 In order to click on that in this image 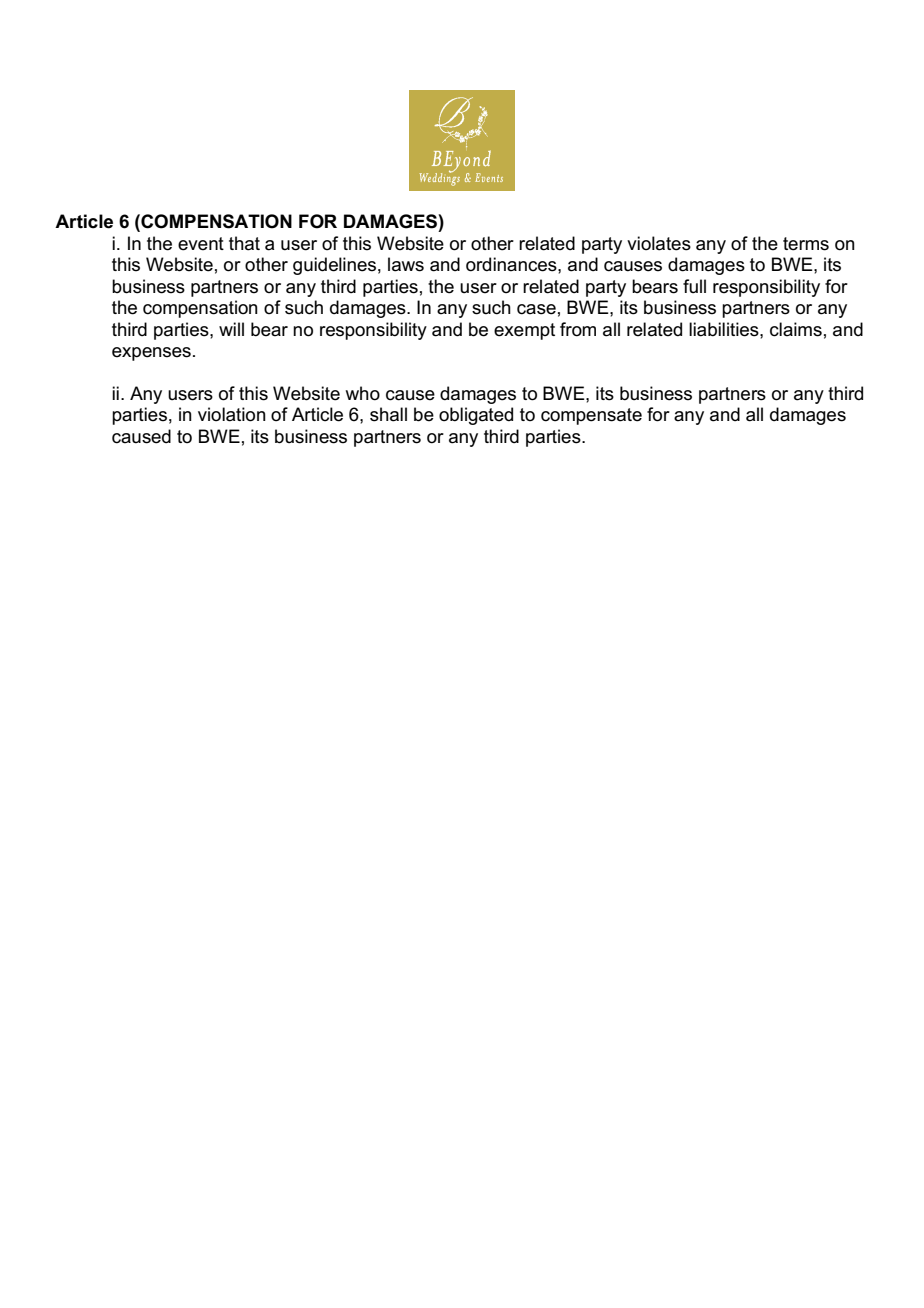, I will do `click(244, 243)`.
